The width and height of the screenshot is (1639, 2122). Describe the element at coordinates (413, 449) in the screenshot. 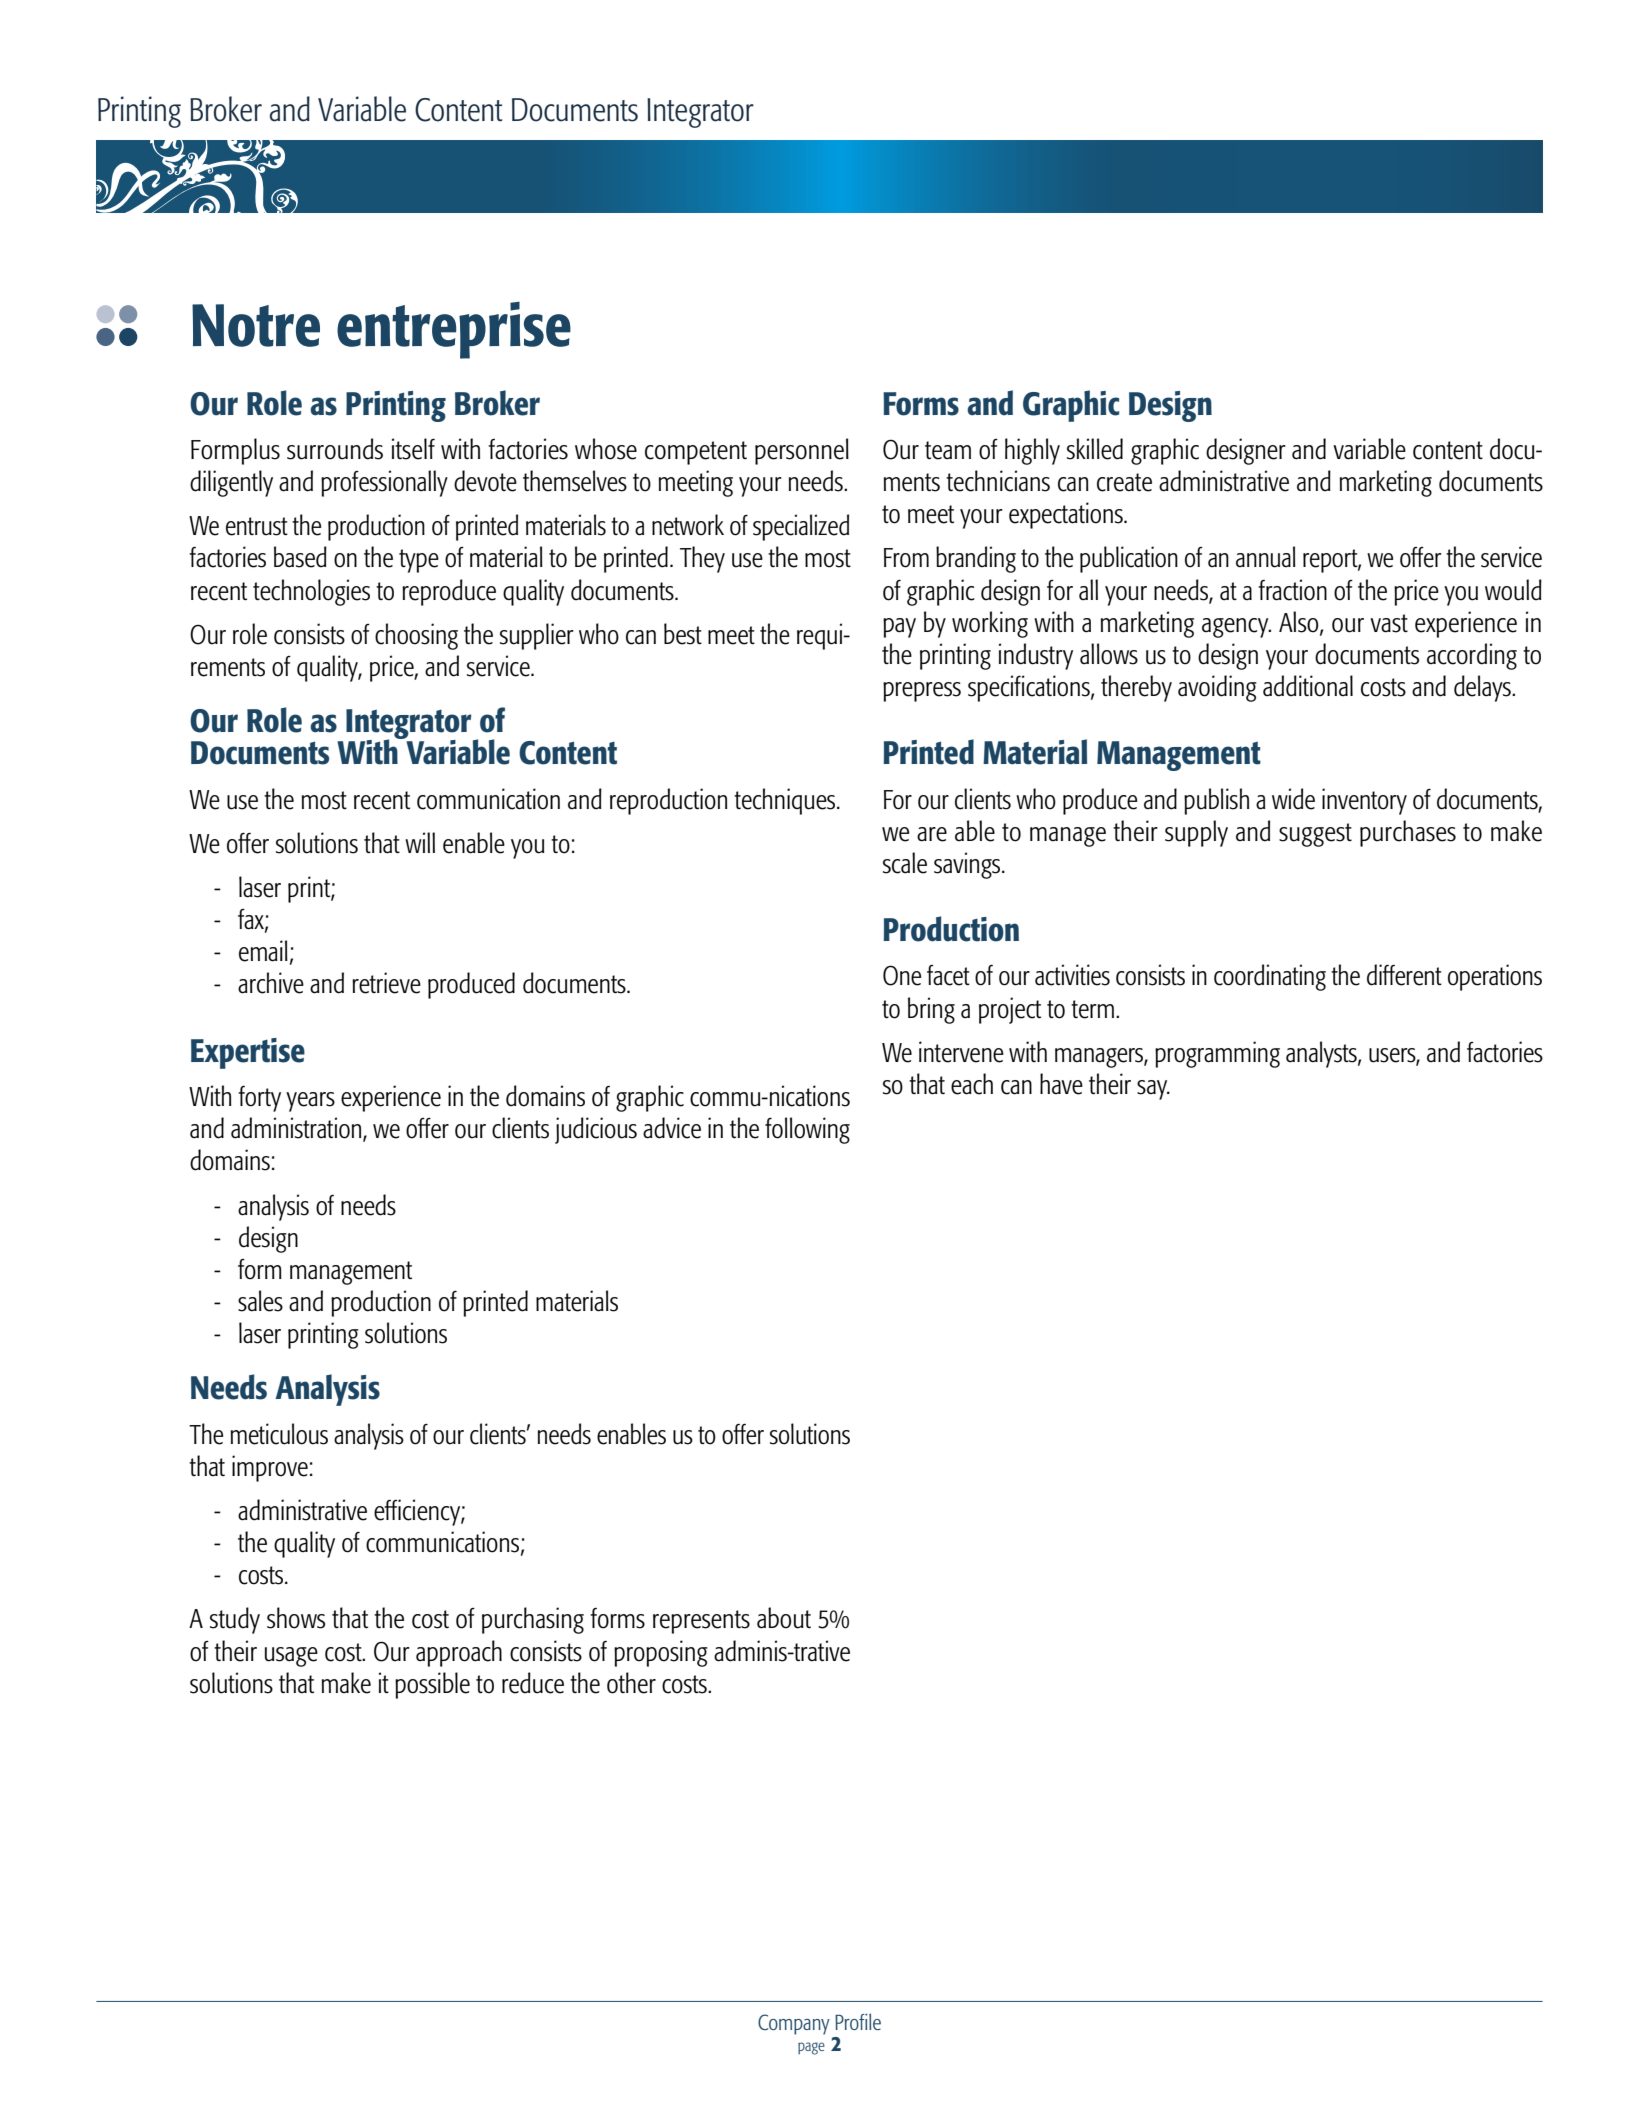

I see `itself` at that location.
